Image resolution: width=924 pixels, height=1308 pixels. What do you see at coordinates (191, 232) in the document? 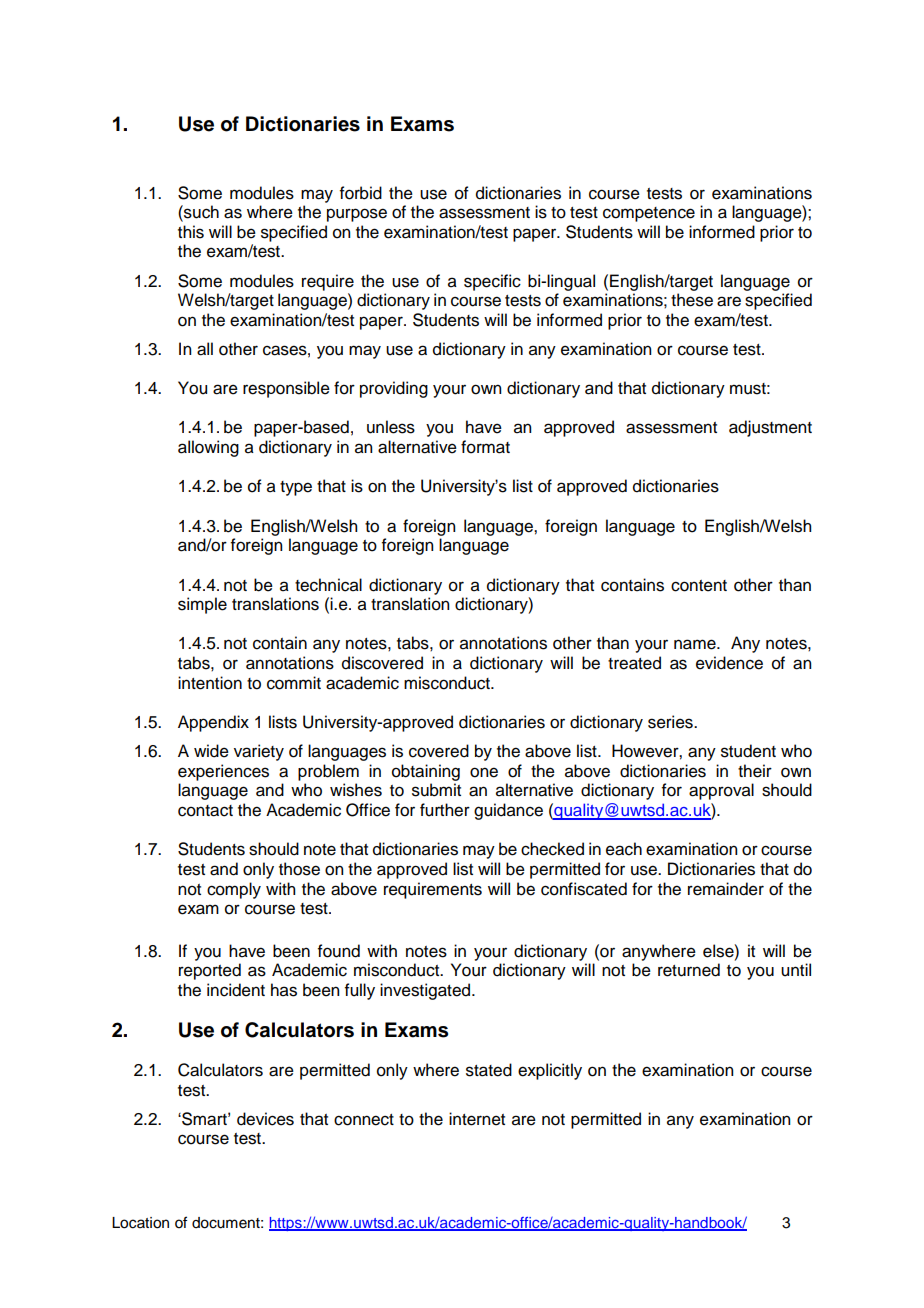
I see `this` at bounding box center [191, 232].
